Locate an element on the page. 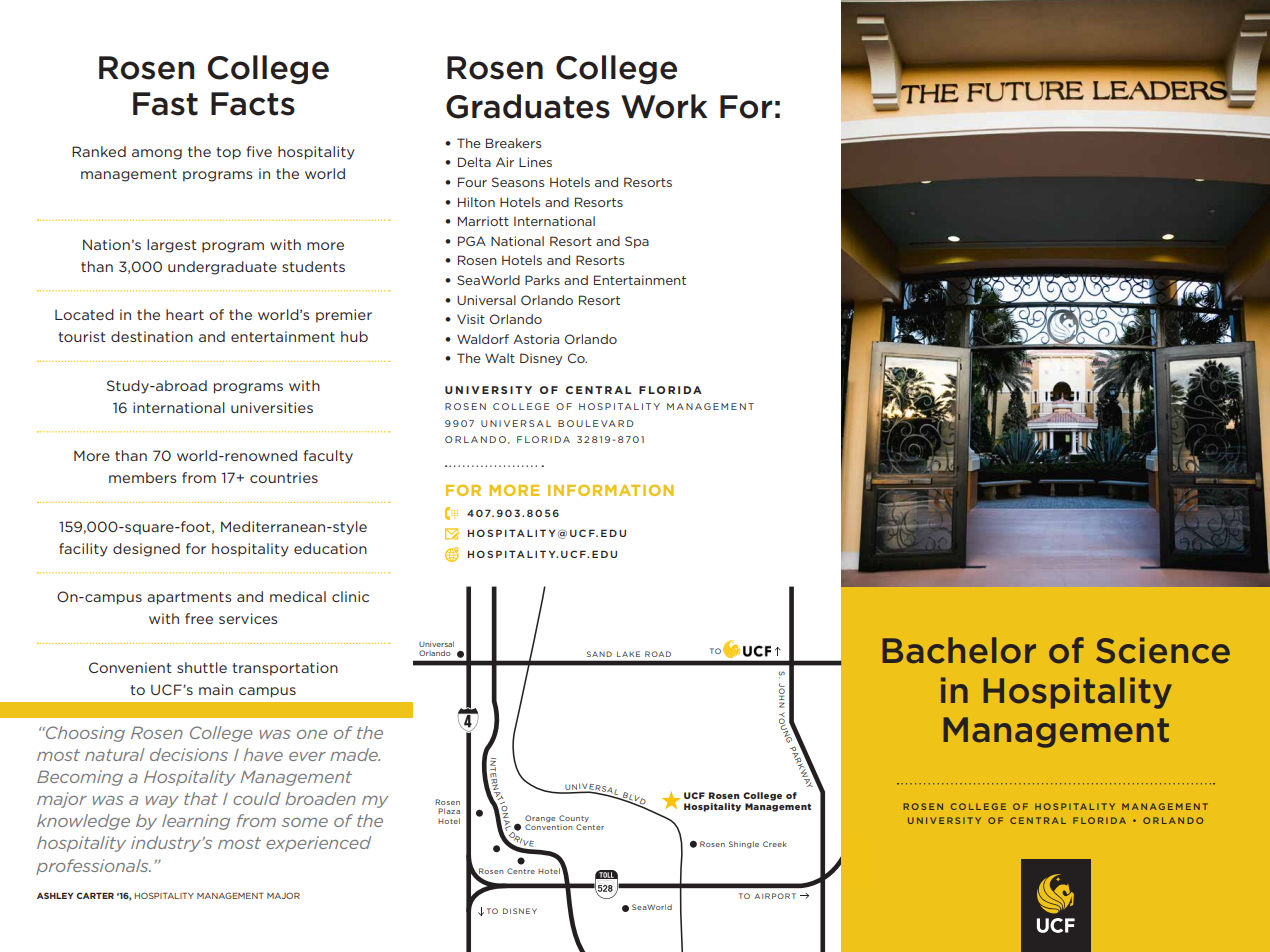  universities is located at coordinates (272, 407).
